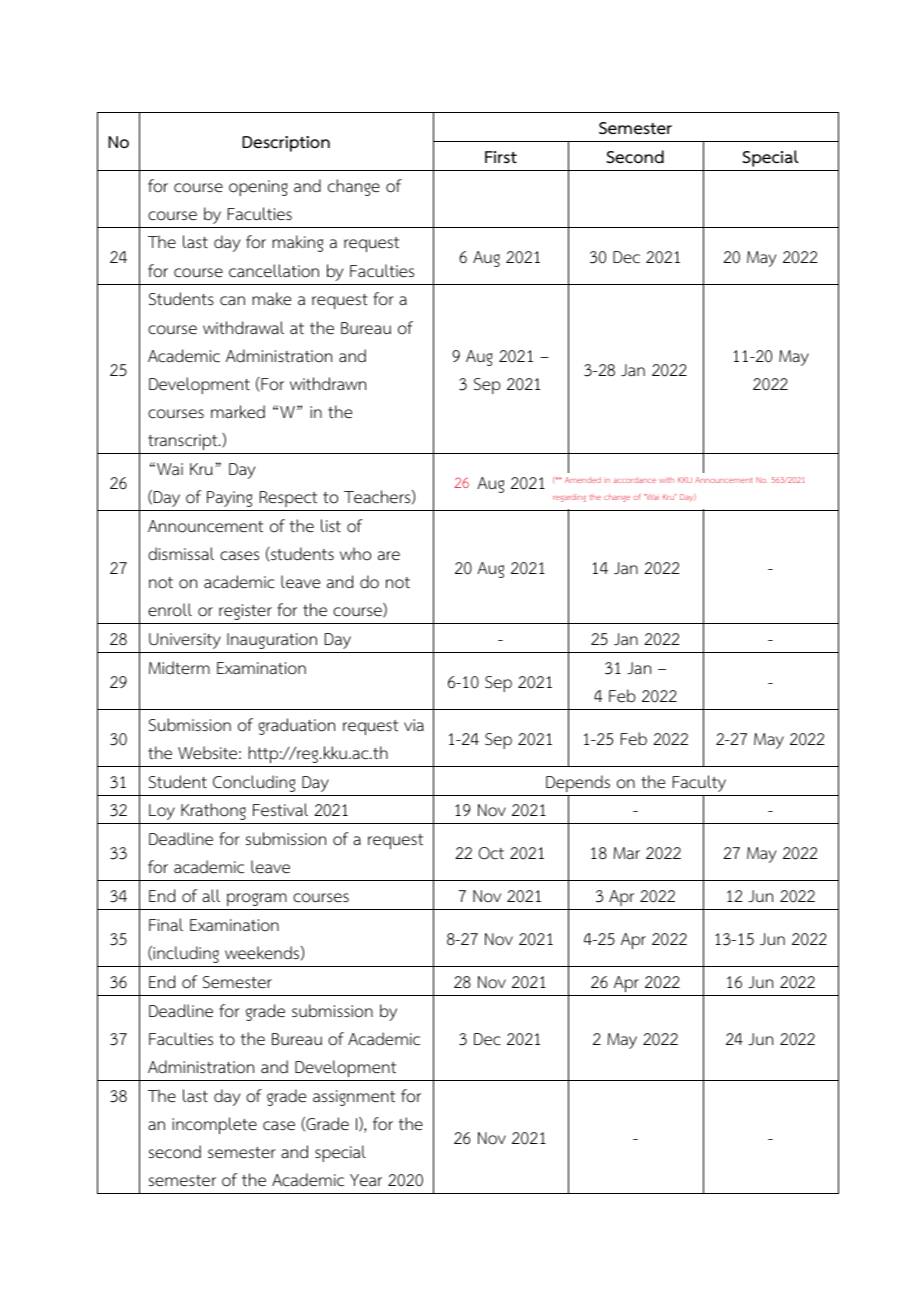  I want to click on opening, so click(258, 188).
